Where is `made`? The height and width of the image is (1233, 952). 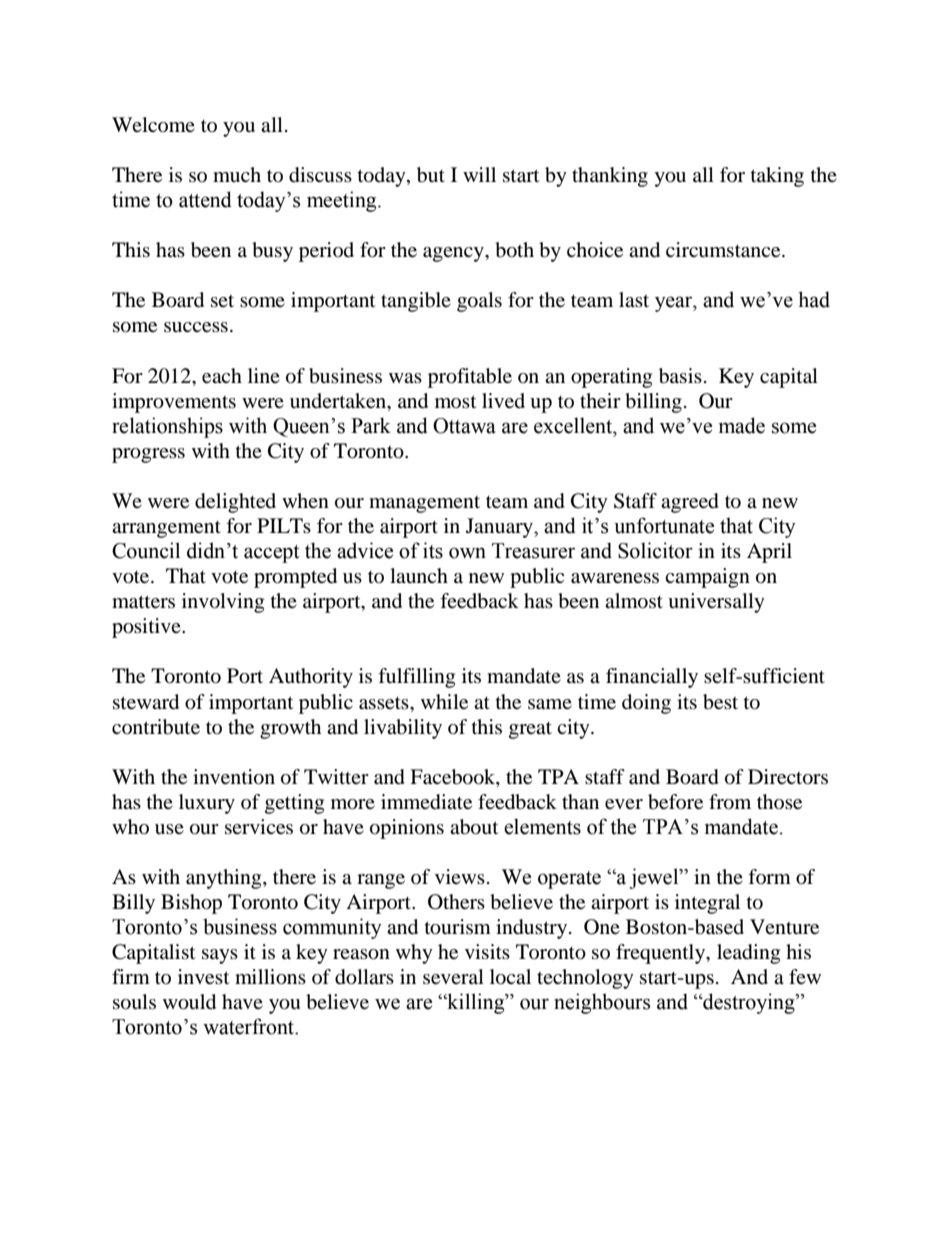
made is located at coordinates (742, 425).
